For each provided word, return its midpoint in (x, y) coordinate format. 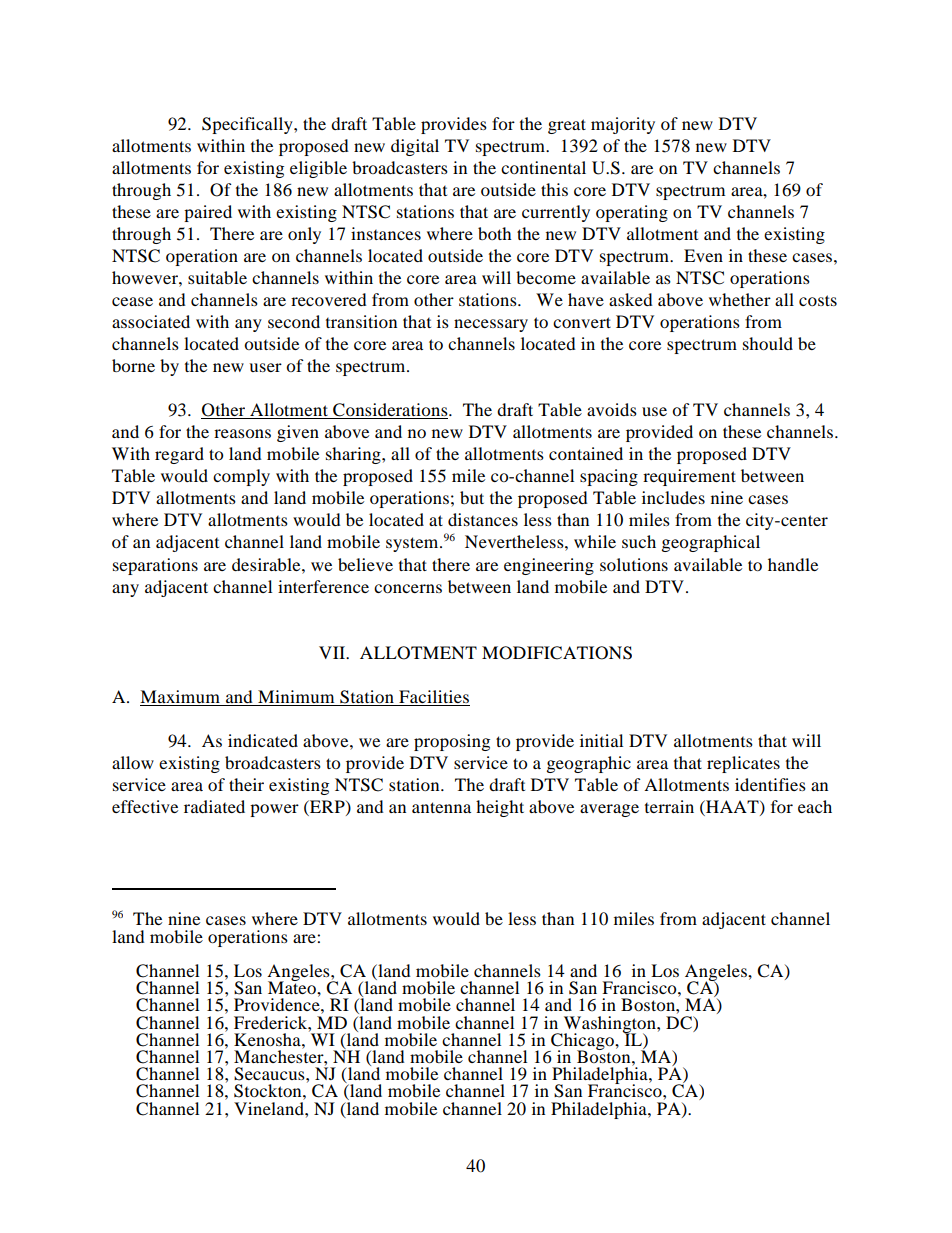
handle (793, 564)
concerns (408, 588)
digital (415, 147)
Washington (609, 1025)
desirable (267, 564)
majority (623, 125)
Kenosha (268, 1039)
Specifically (248, 125)
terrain (669, 806)
